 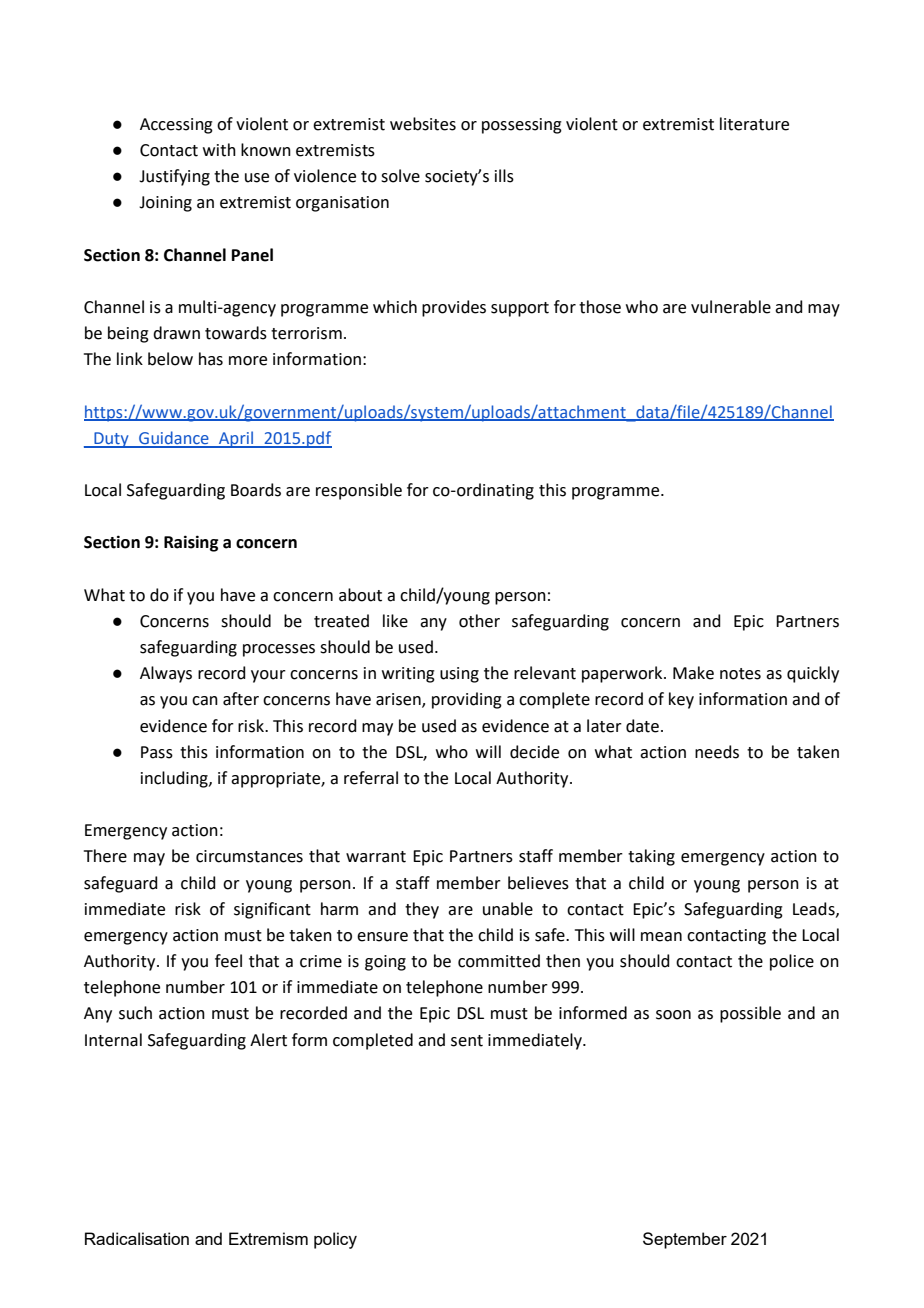 I want to click on below, so click(x=170, y=359).
